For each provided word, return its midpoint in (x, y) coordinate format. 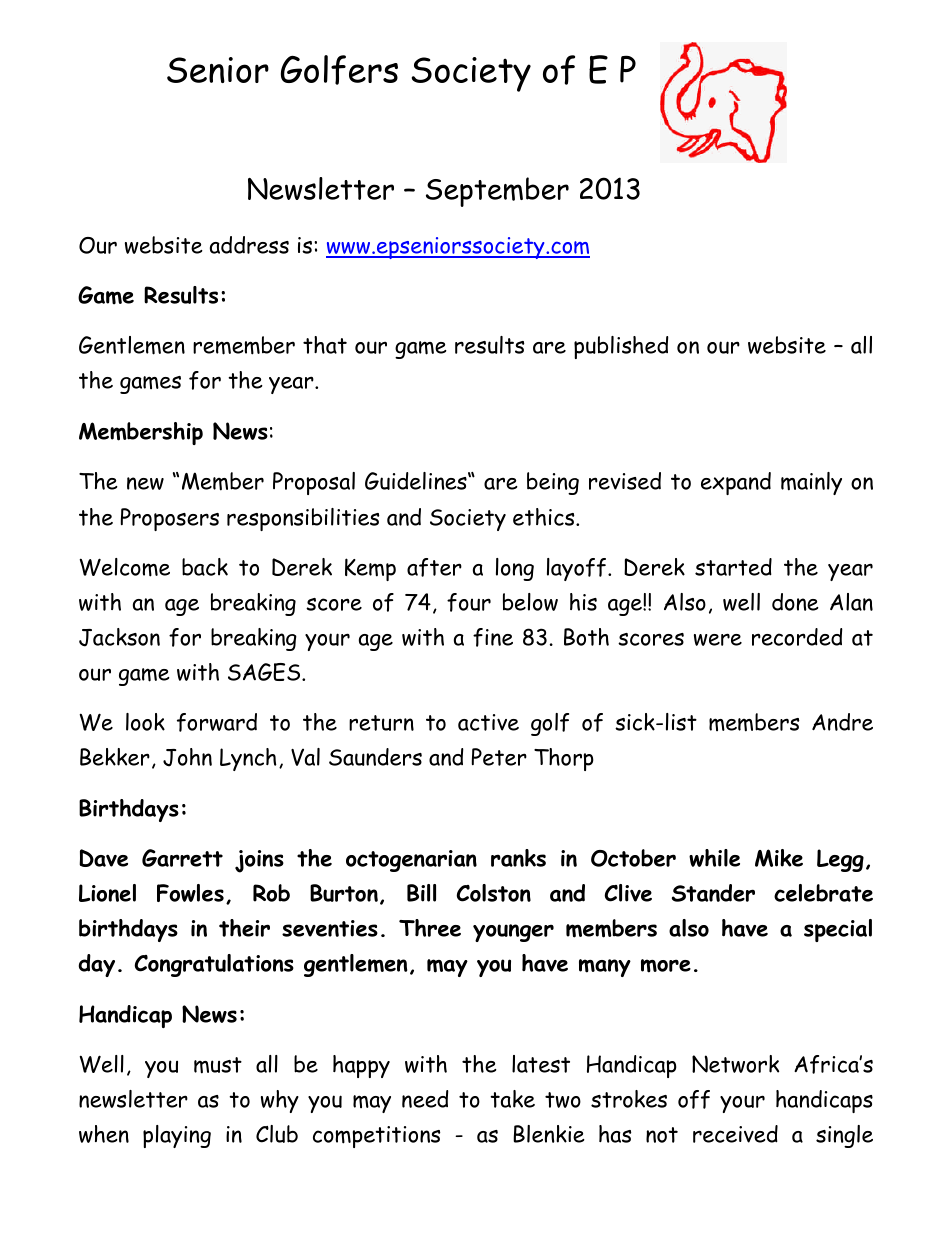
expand (736, 483)
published (621, 347)
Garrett (182, 858)
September (497, 192)
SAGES (265, 672)
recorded (797, 637)
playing (177, 1136)
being (553, 483)
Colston (493, 893)
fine (493, 637)
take (512, 1099)
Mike (779, 858)
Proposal (314, 483)
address (249, 245)
